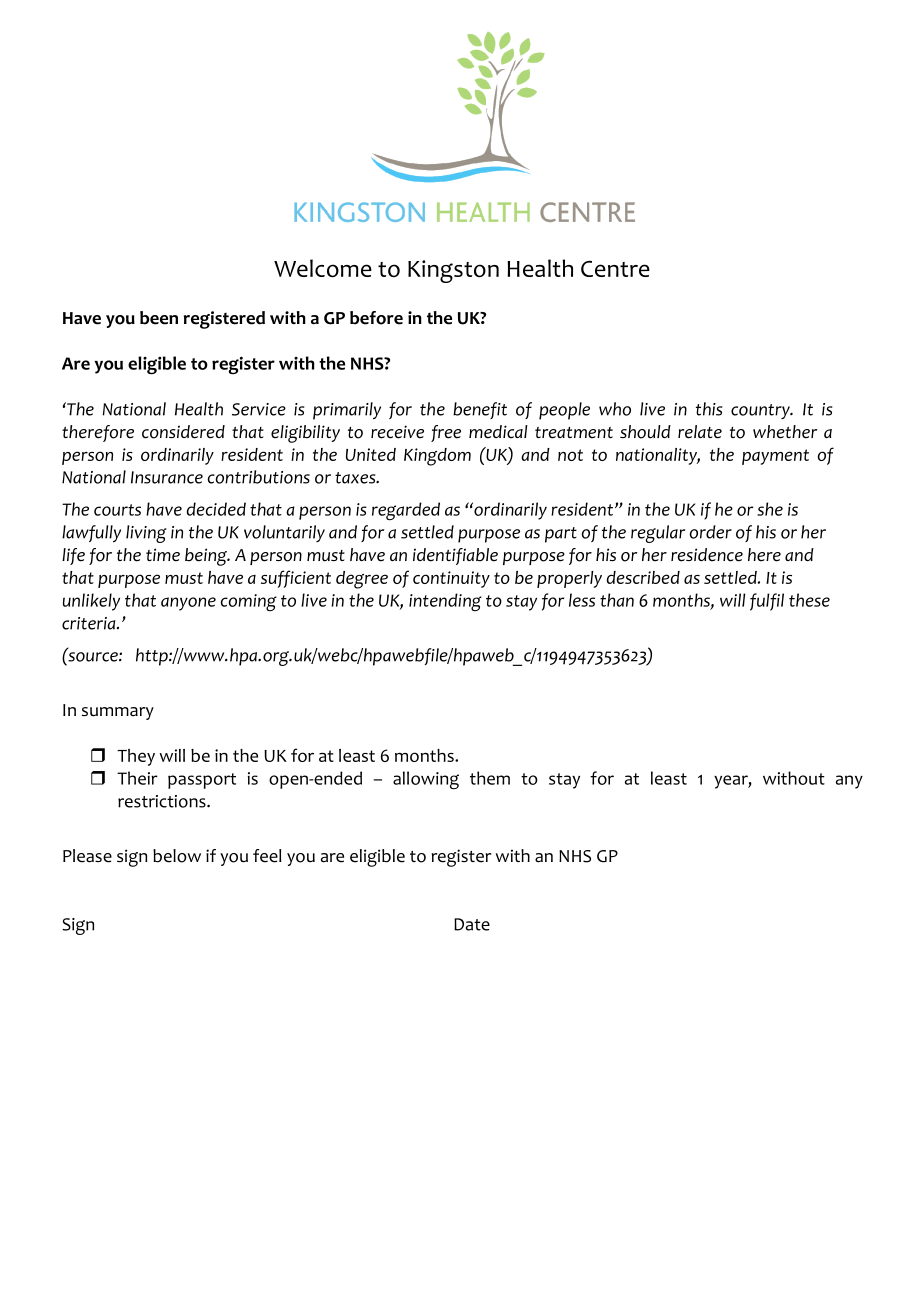 This screenshot has height=1308, width=924. Describe the element at coordinates (159, 318) in the screenshot. I see `been` at that location.
